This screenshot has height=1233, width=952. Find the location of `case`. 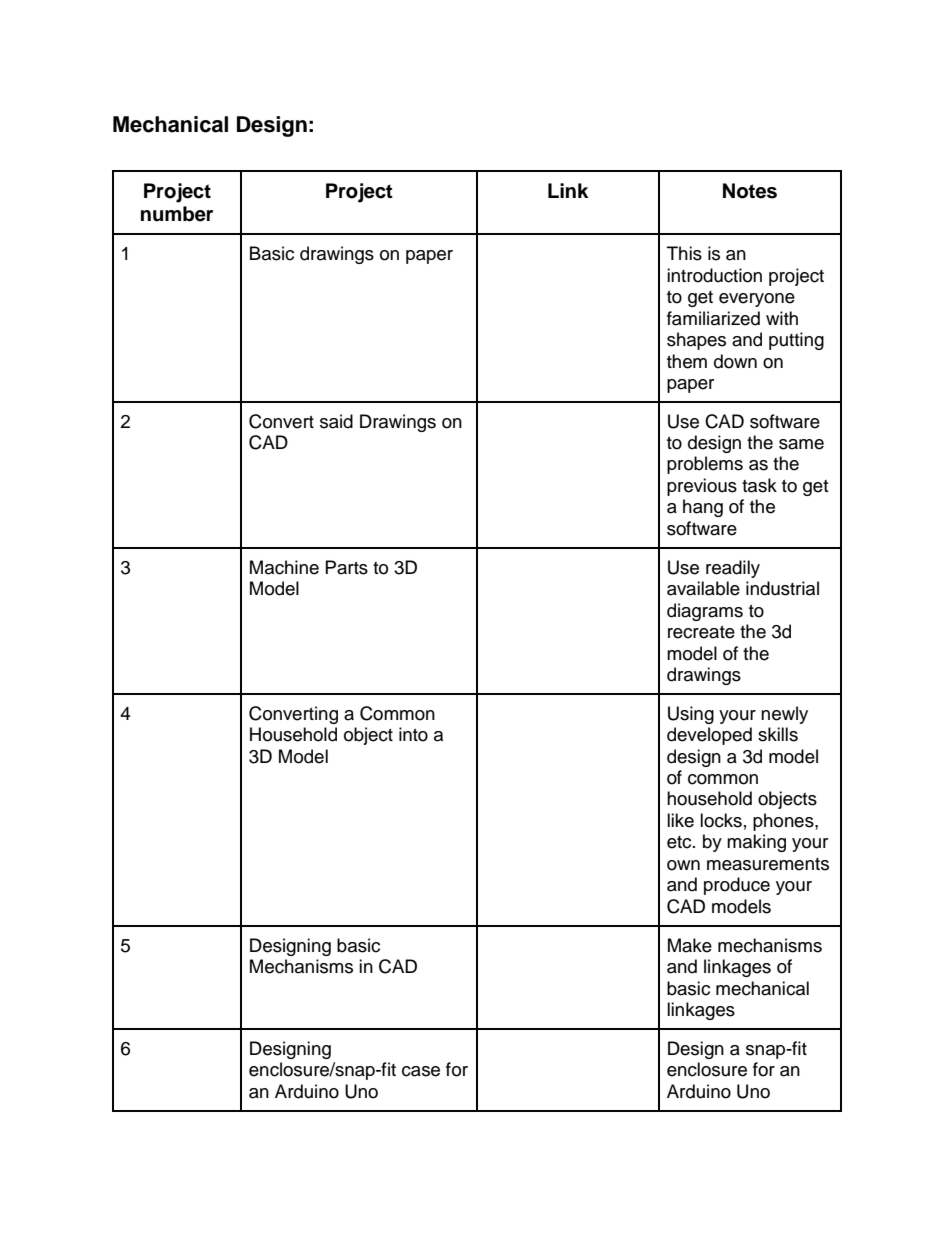

case is located at coordinates (421, 1071).
